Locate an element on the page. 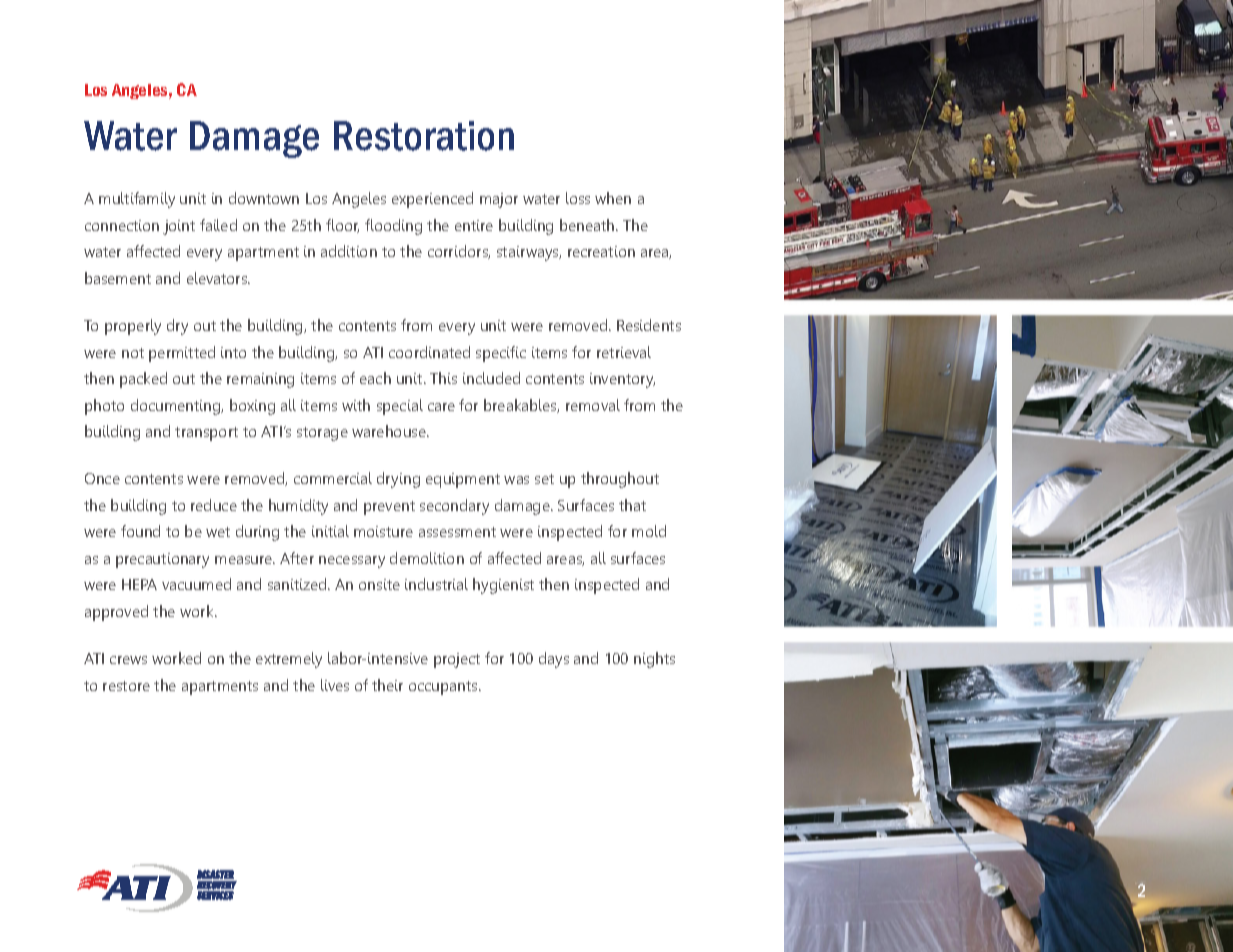 This document has height=952, width=1233. removal is located at coordinates (593, 405).
